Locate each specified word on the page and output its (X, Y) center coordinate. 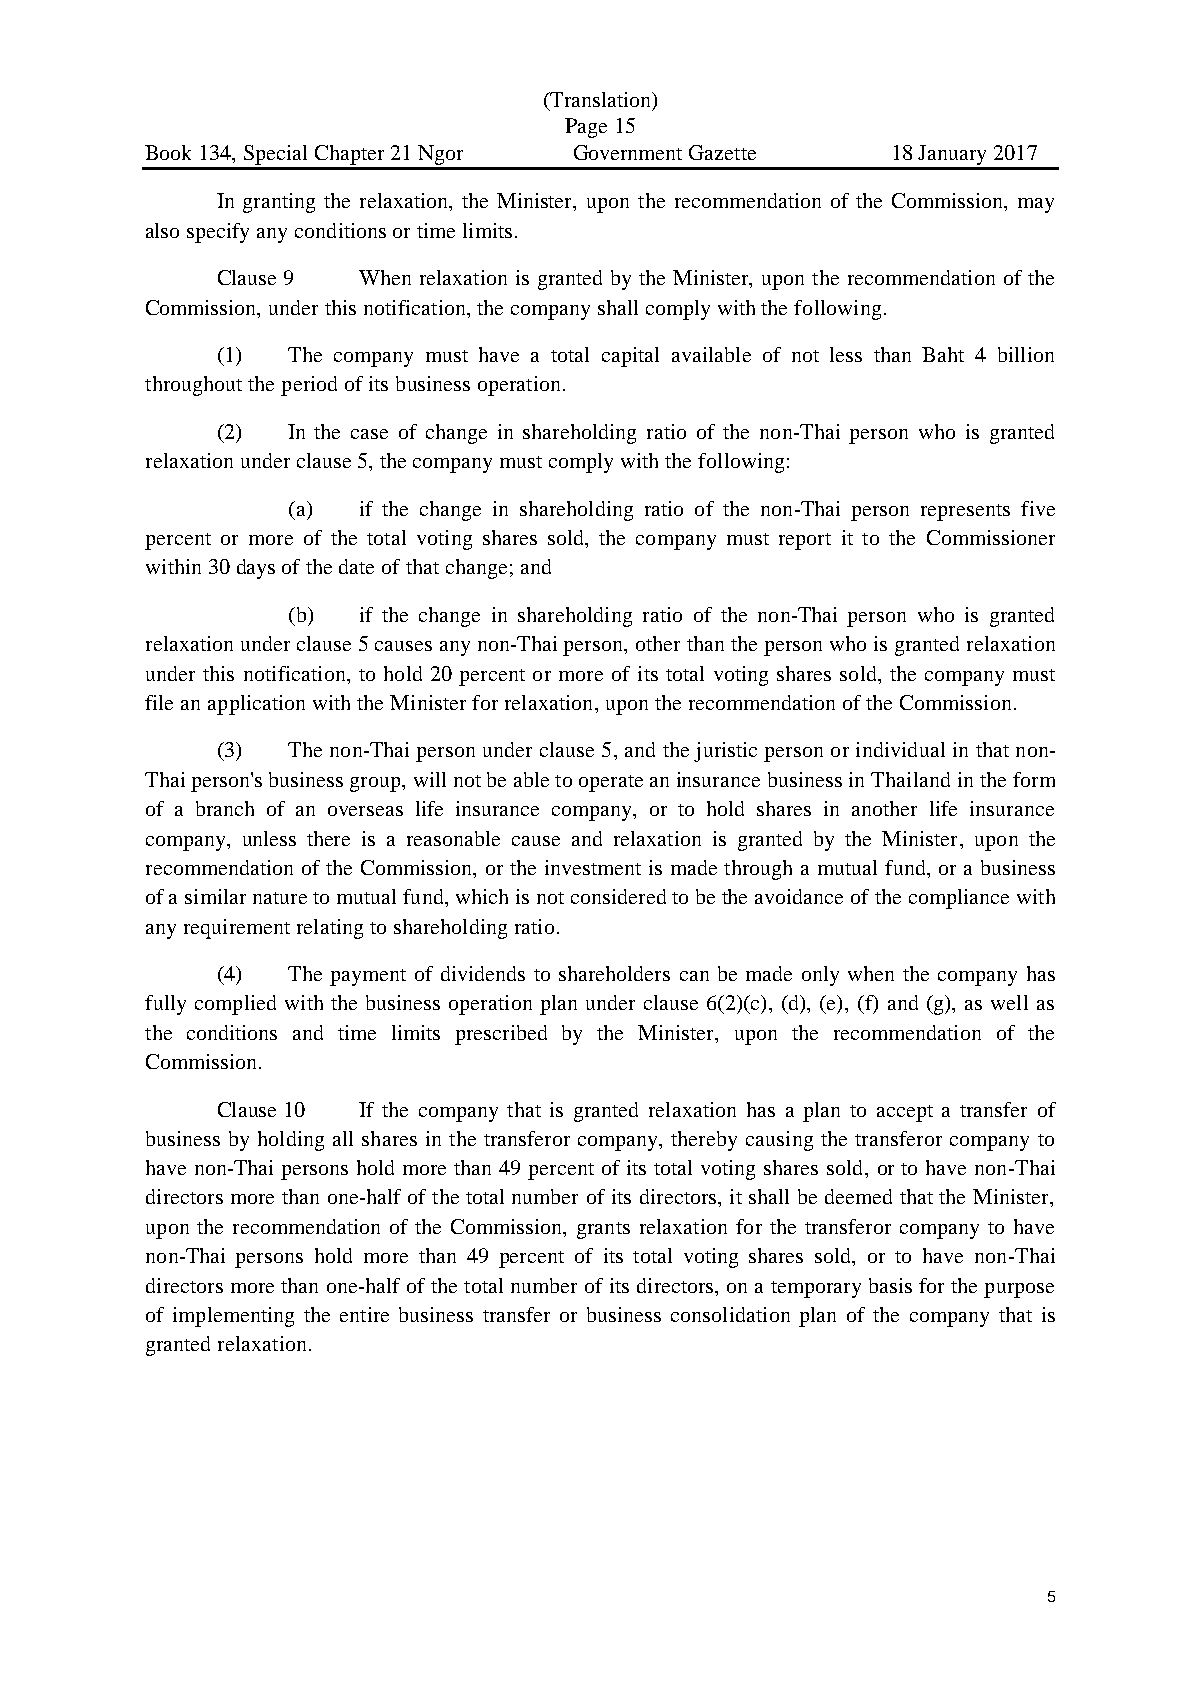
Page (586, 128)
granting (279, 203)
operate (611, 783)
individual (900, 749)
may (1036, 205)
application (256, 705)
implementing (233, 1317)
